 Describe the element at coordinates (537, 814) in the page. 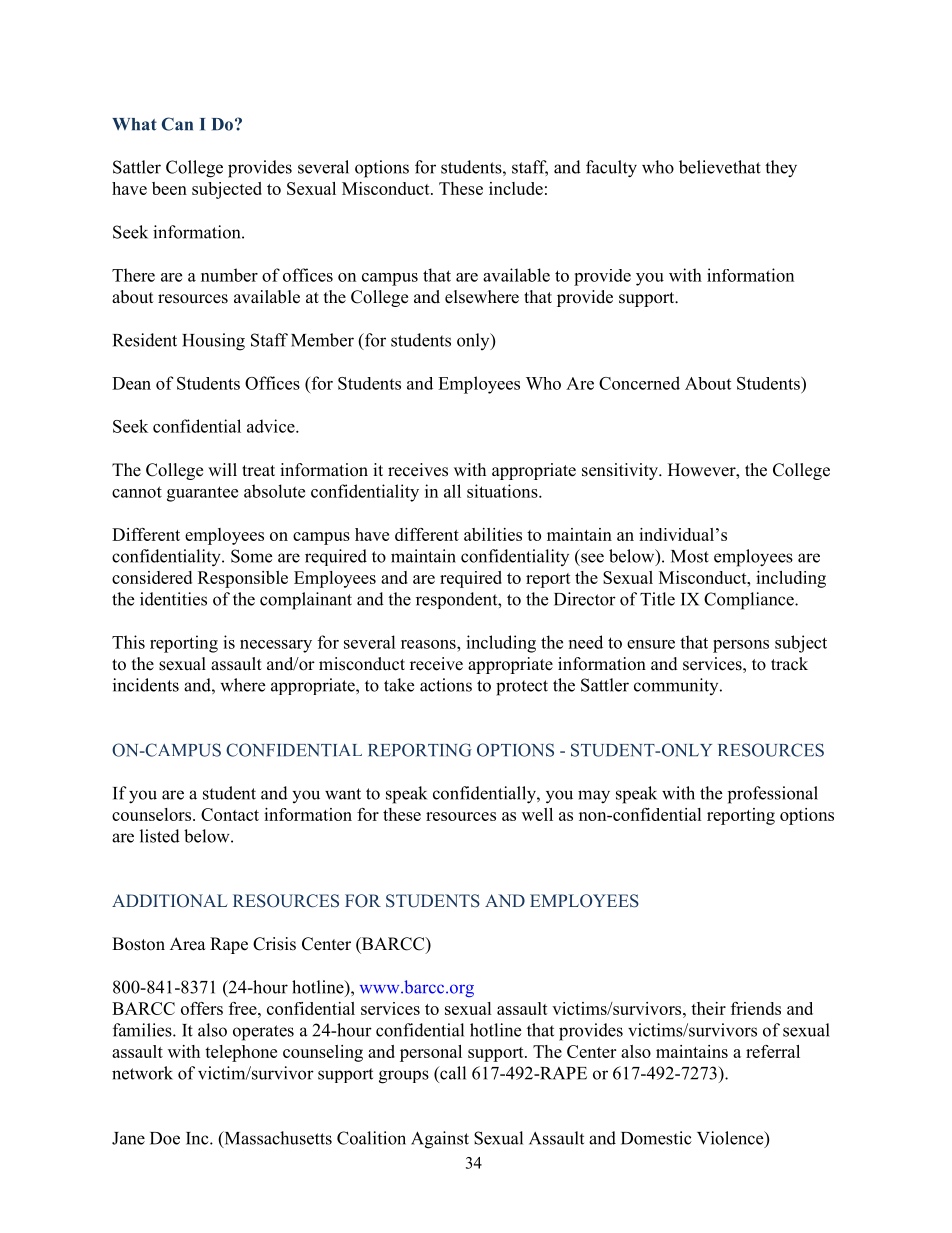

I see `well` at that location.
